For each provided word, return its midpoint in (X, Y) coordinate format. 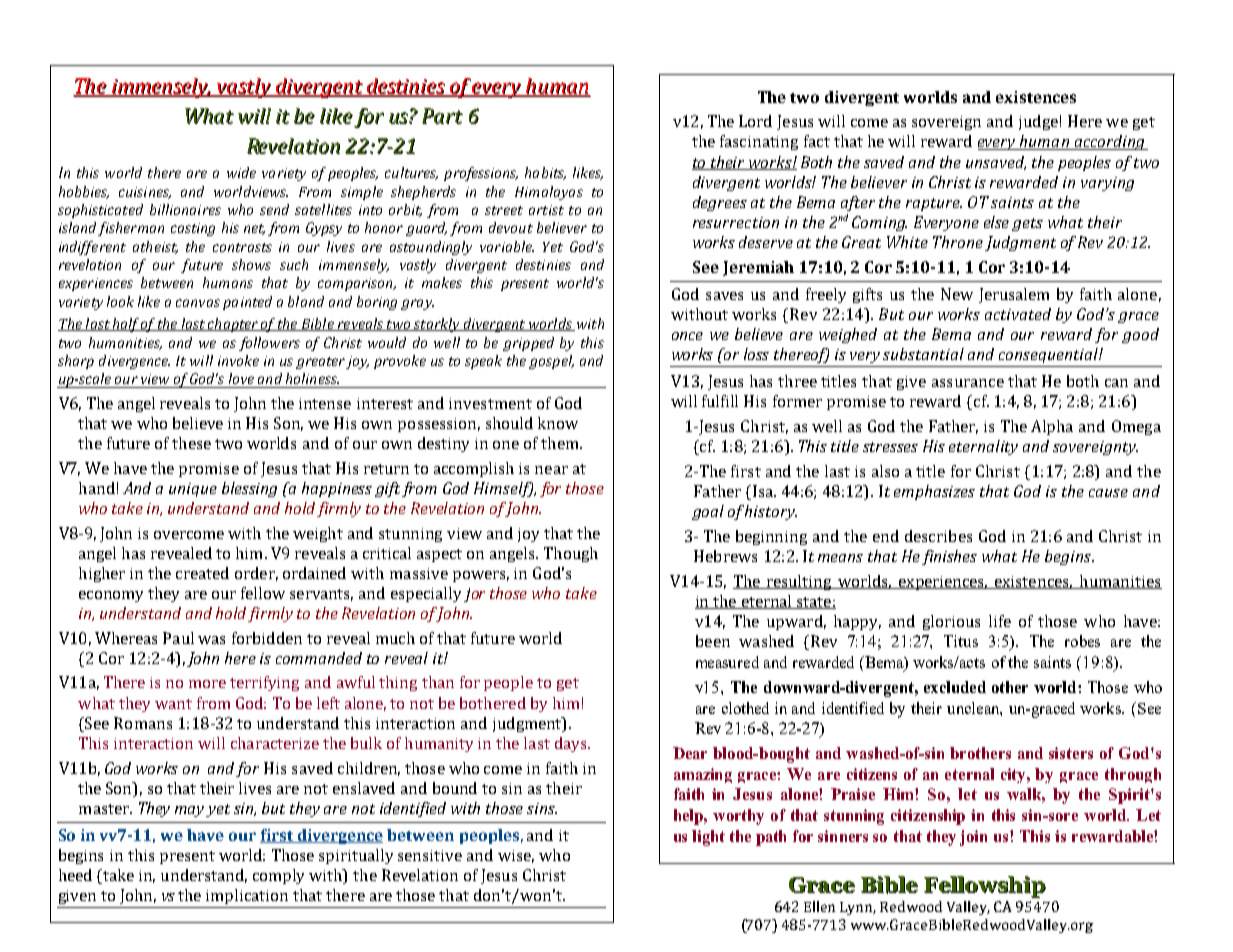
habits (545, 173)
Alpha (1052, 427)
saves (724, 296)
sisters (1071, 753)
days (572, 744)
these (191, 443)
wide (241, 172)
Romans (143, 723)
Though (571, 554)
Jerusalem (1014, 295)
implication (247, 896)
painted (247, 303)
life (1000, 621)
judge (1038, 122)
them (561, 443)
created (202, 573)
